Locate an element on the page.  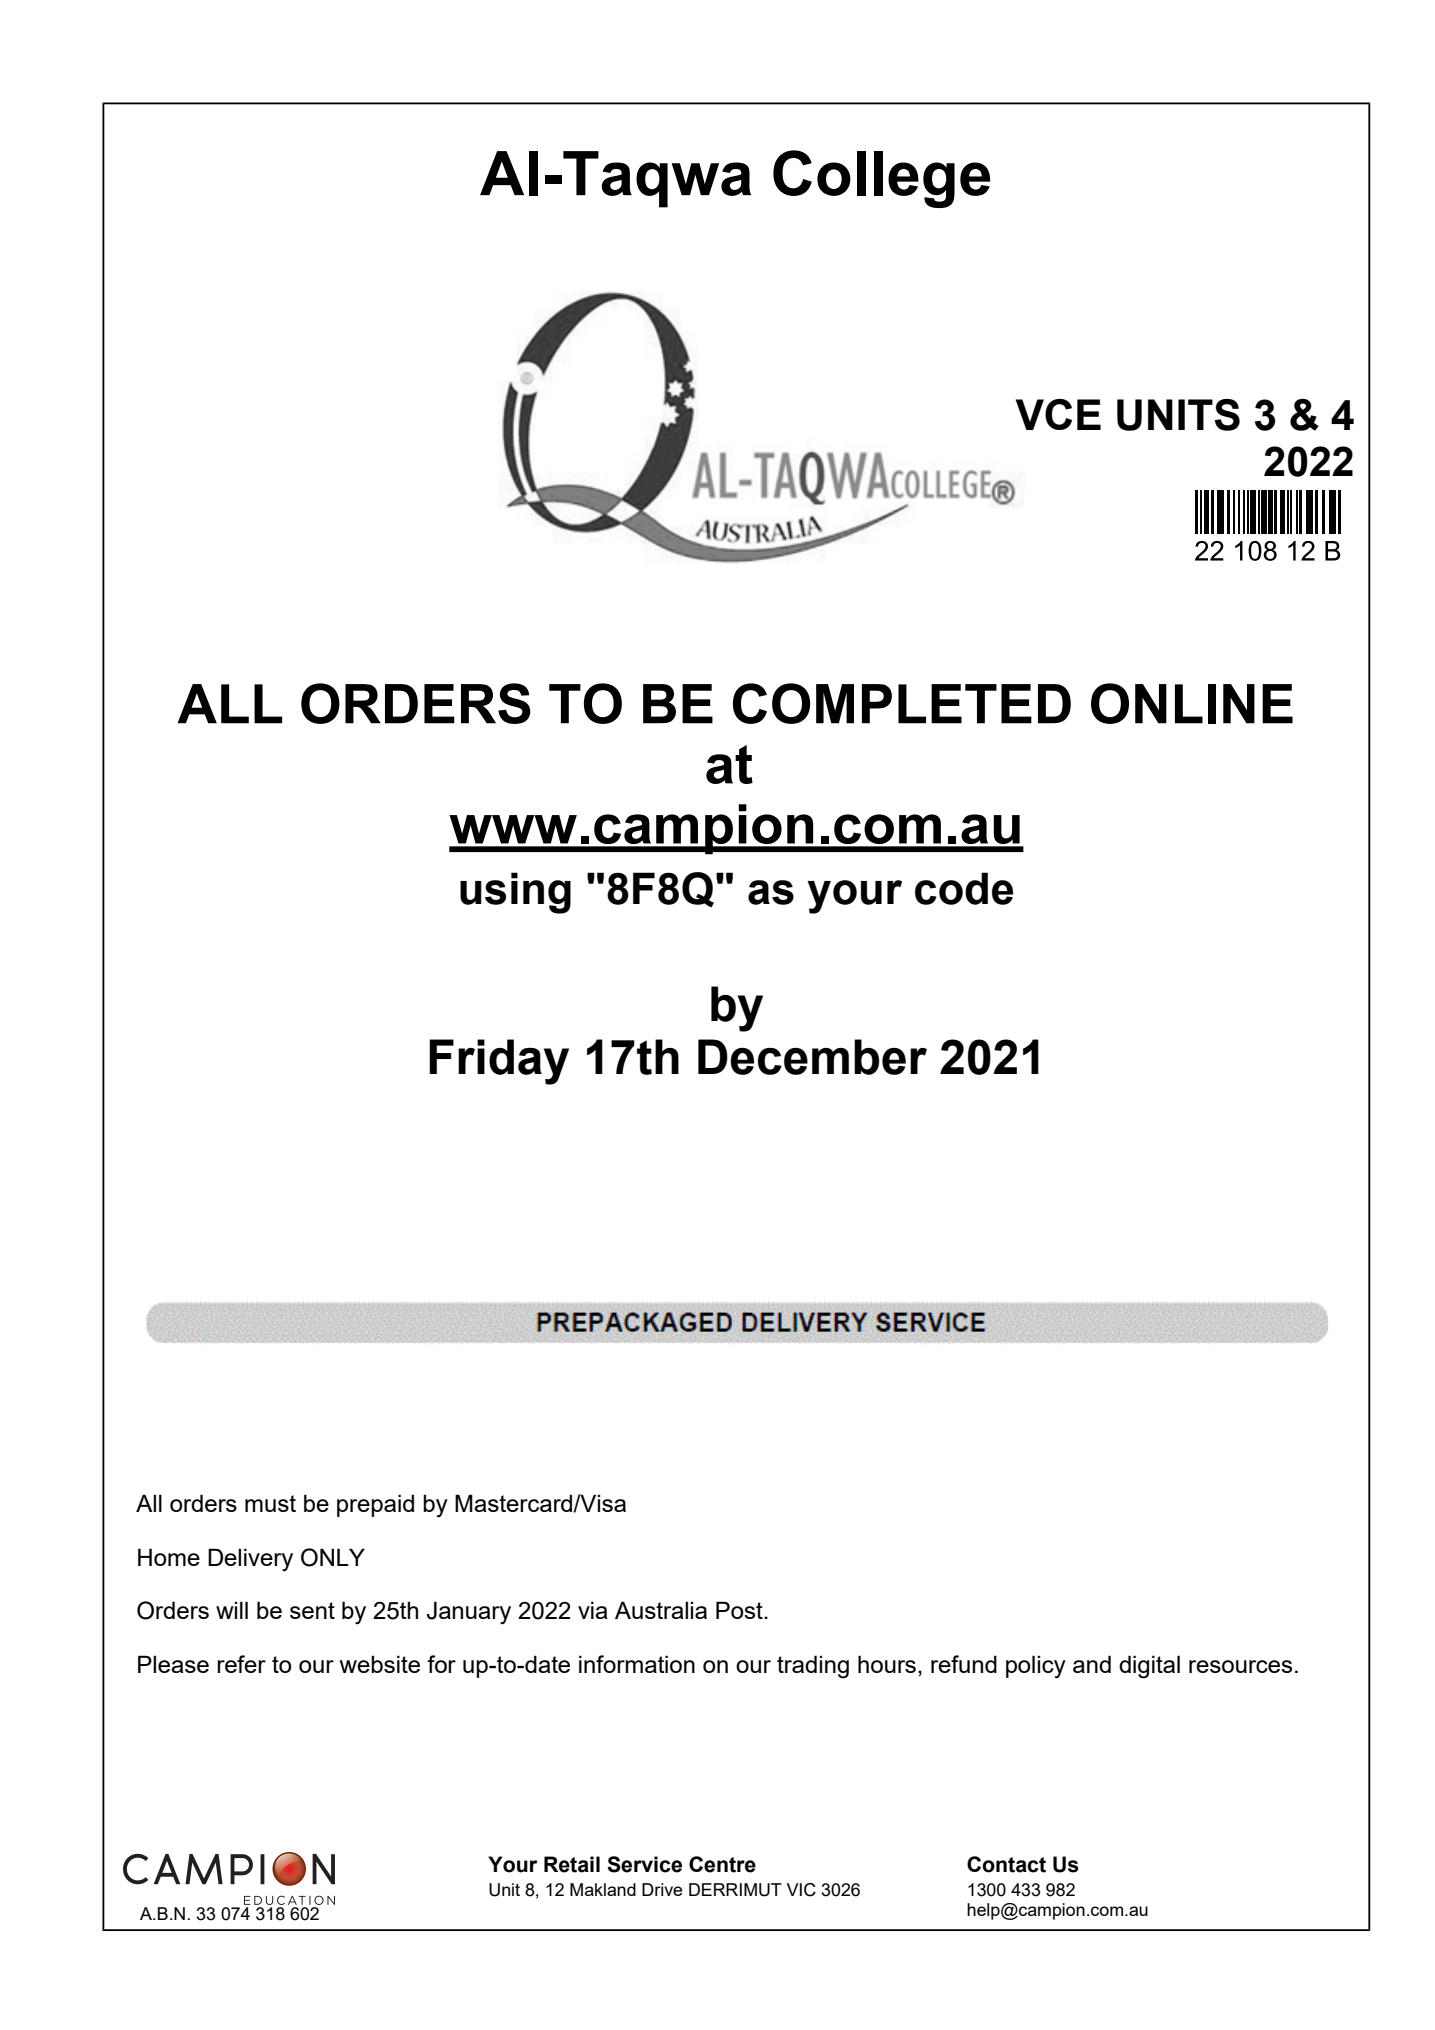
December is located at coordinates (812, 1057).
